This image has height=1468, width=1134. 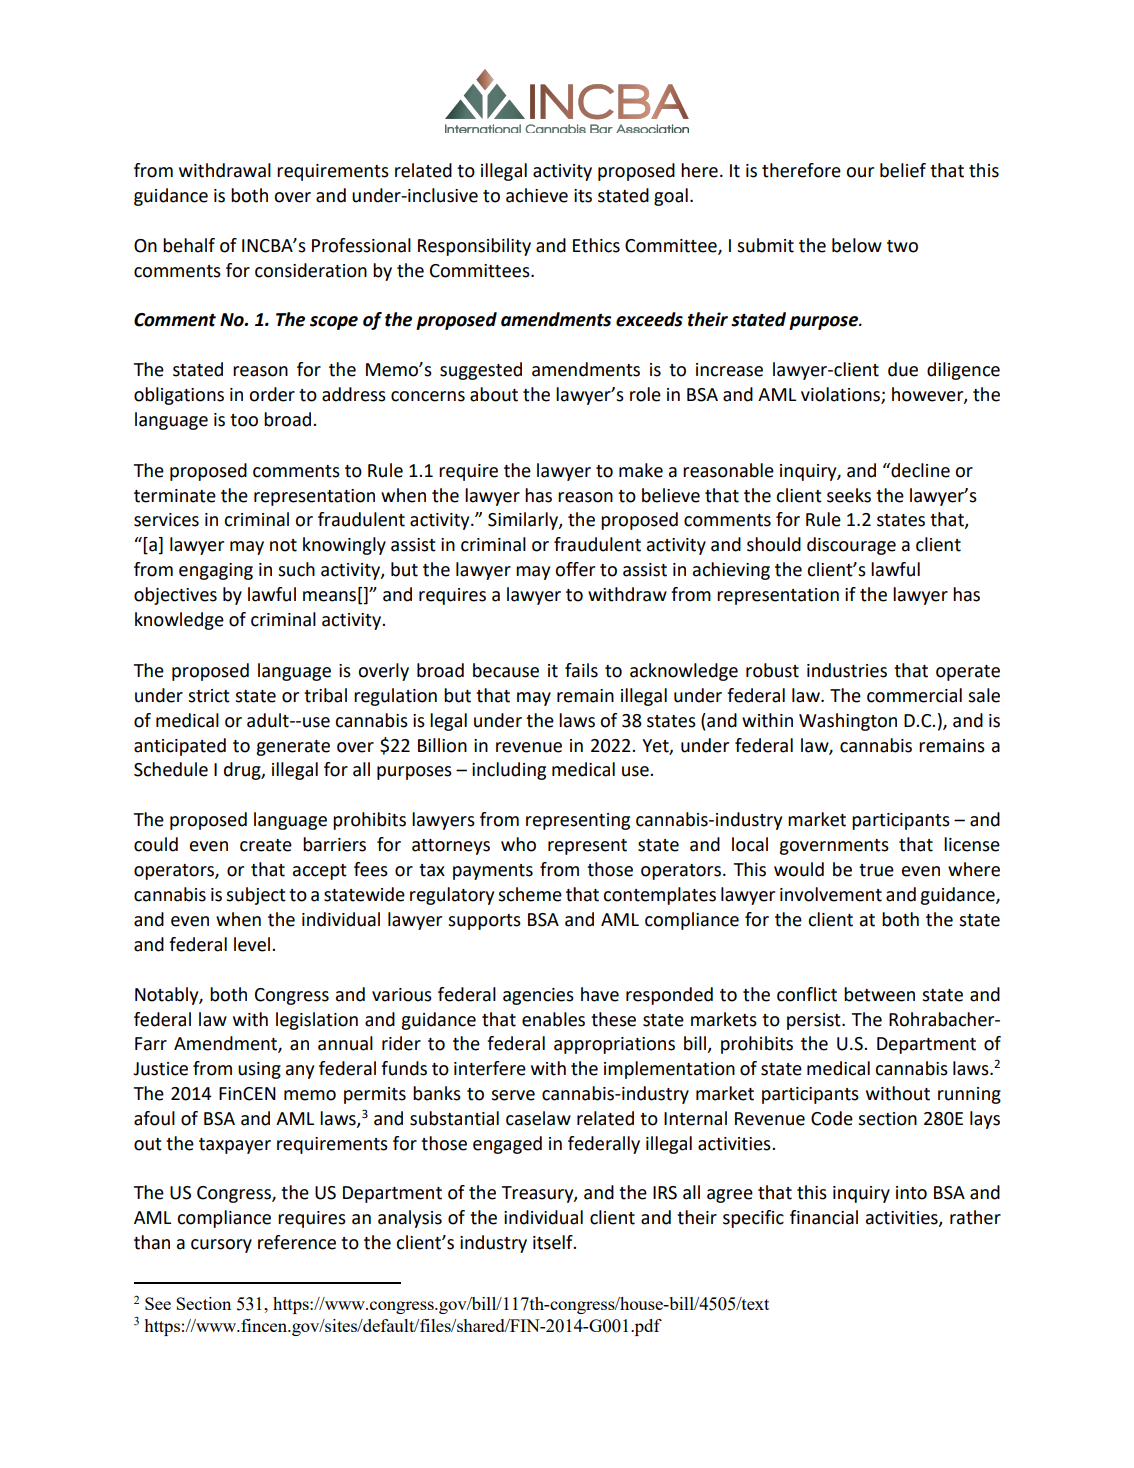 What do you see at coordinates (581, 670) in the image?
I see `fails` at bounding box center [581, 670].
